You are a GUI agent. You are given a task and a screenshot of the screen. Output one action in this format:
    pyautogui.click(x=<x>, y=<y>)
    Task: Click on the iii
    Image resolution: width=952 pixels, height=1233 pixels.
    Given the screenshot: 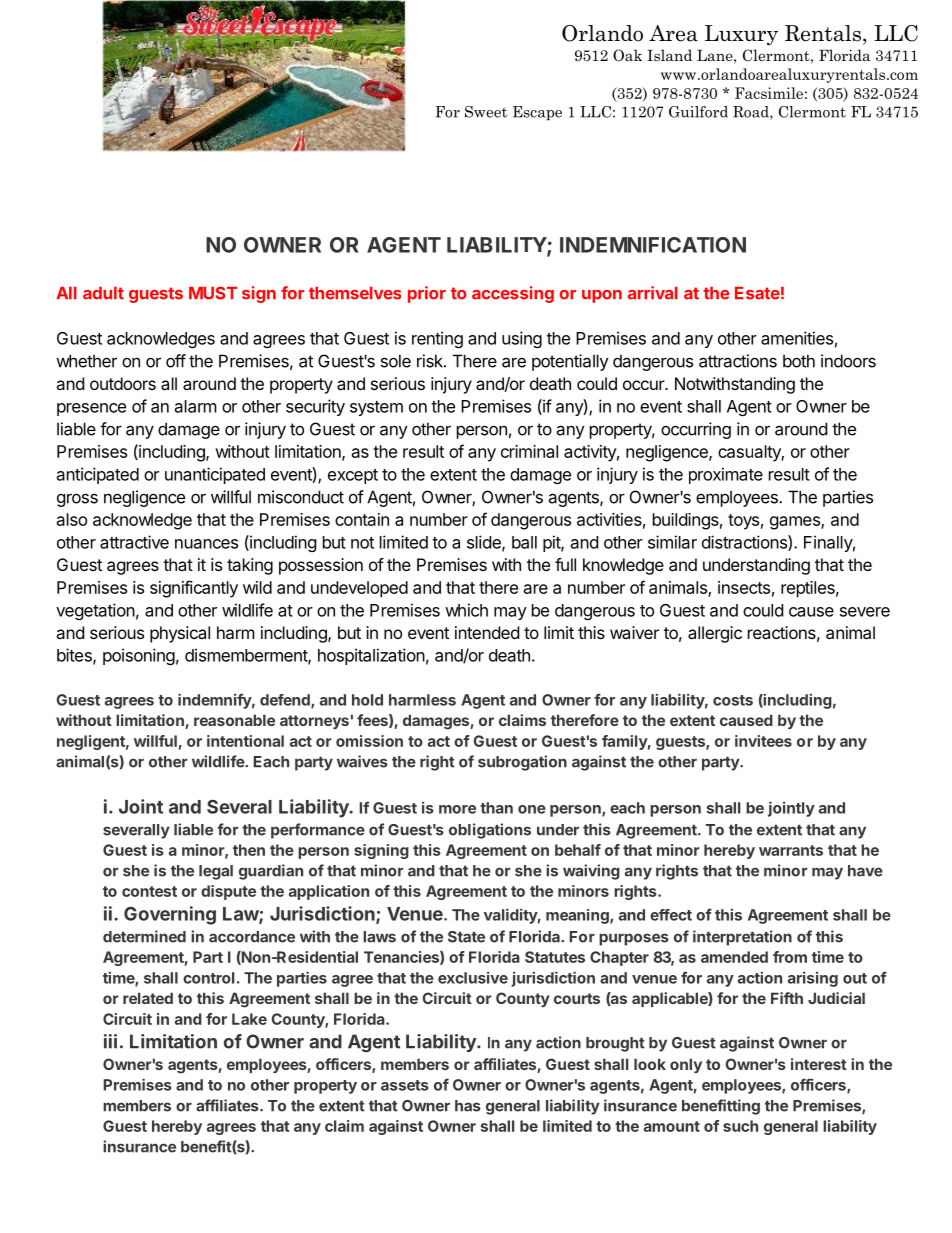 What is the action you would take?
    pyautogui.click(x=110, y=1041)
